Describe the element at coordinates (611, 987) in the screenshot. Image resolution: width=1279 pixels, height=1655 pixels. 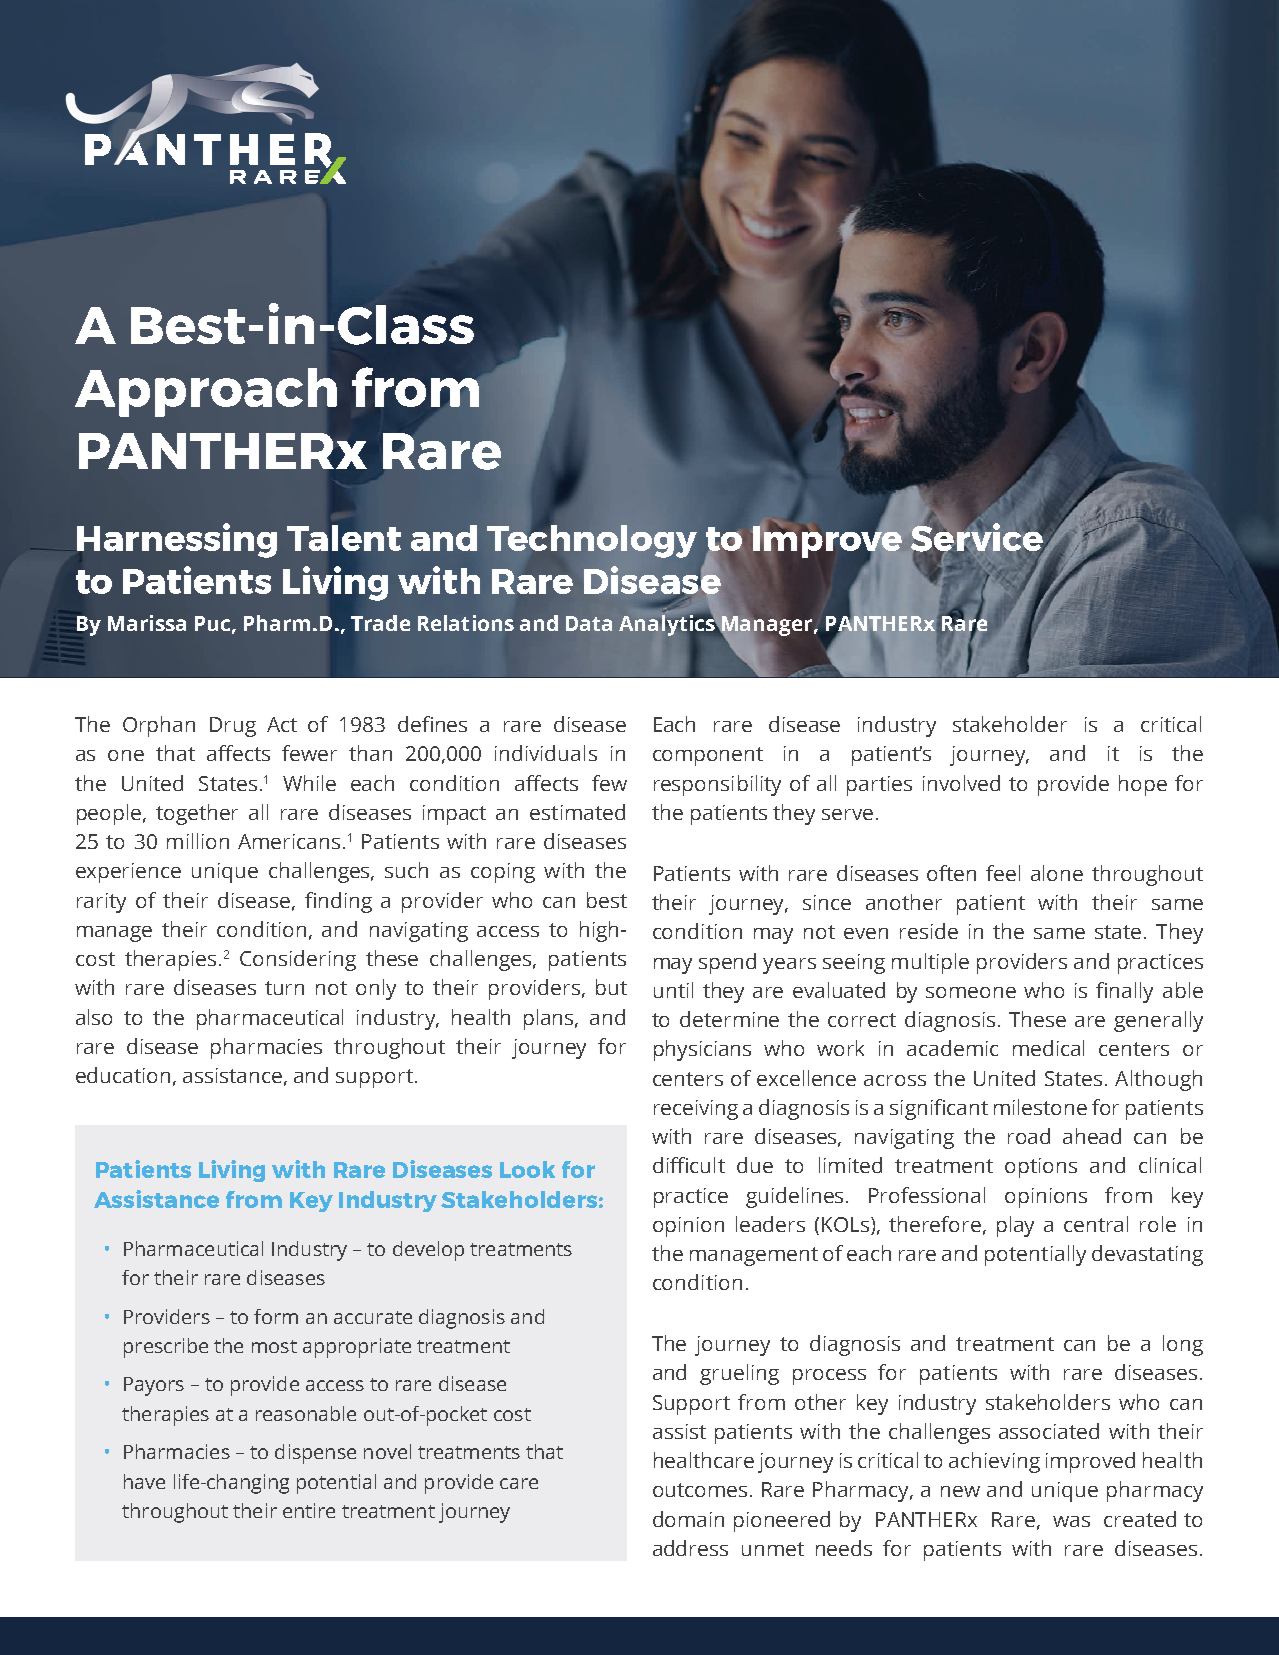
I see `but` at that location.
